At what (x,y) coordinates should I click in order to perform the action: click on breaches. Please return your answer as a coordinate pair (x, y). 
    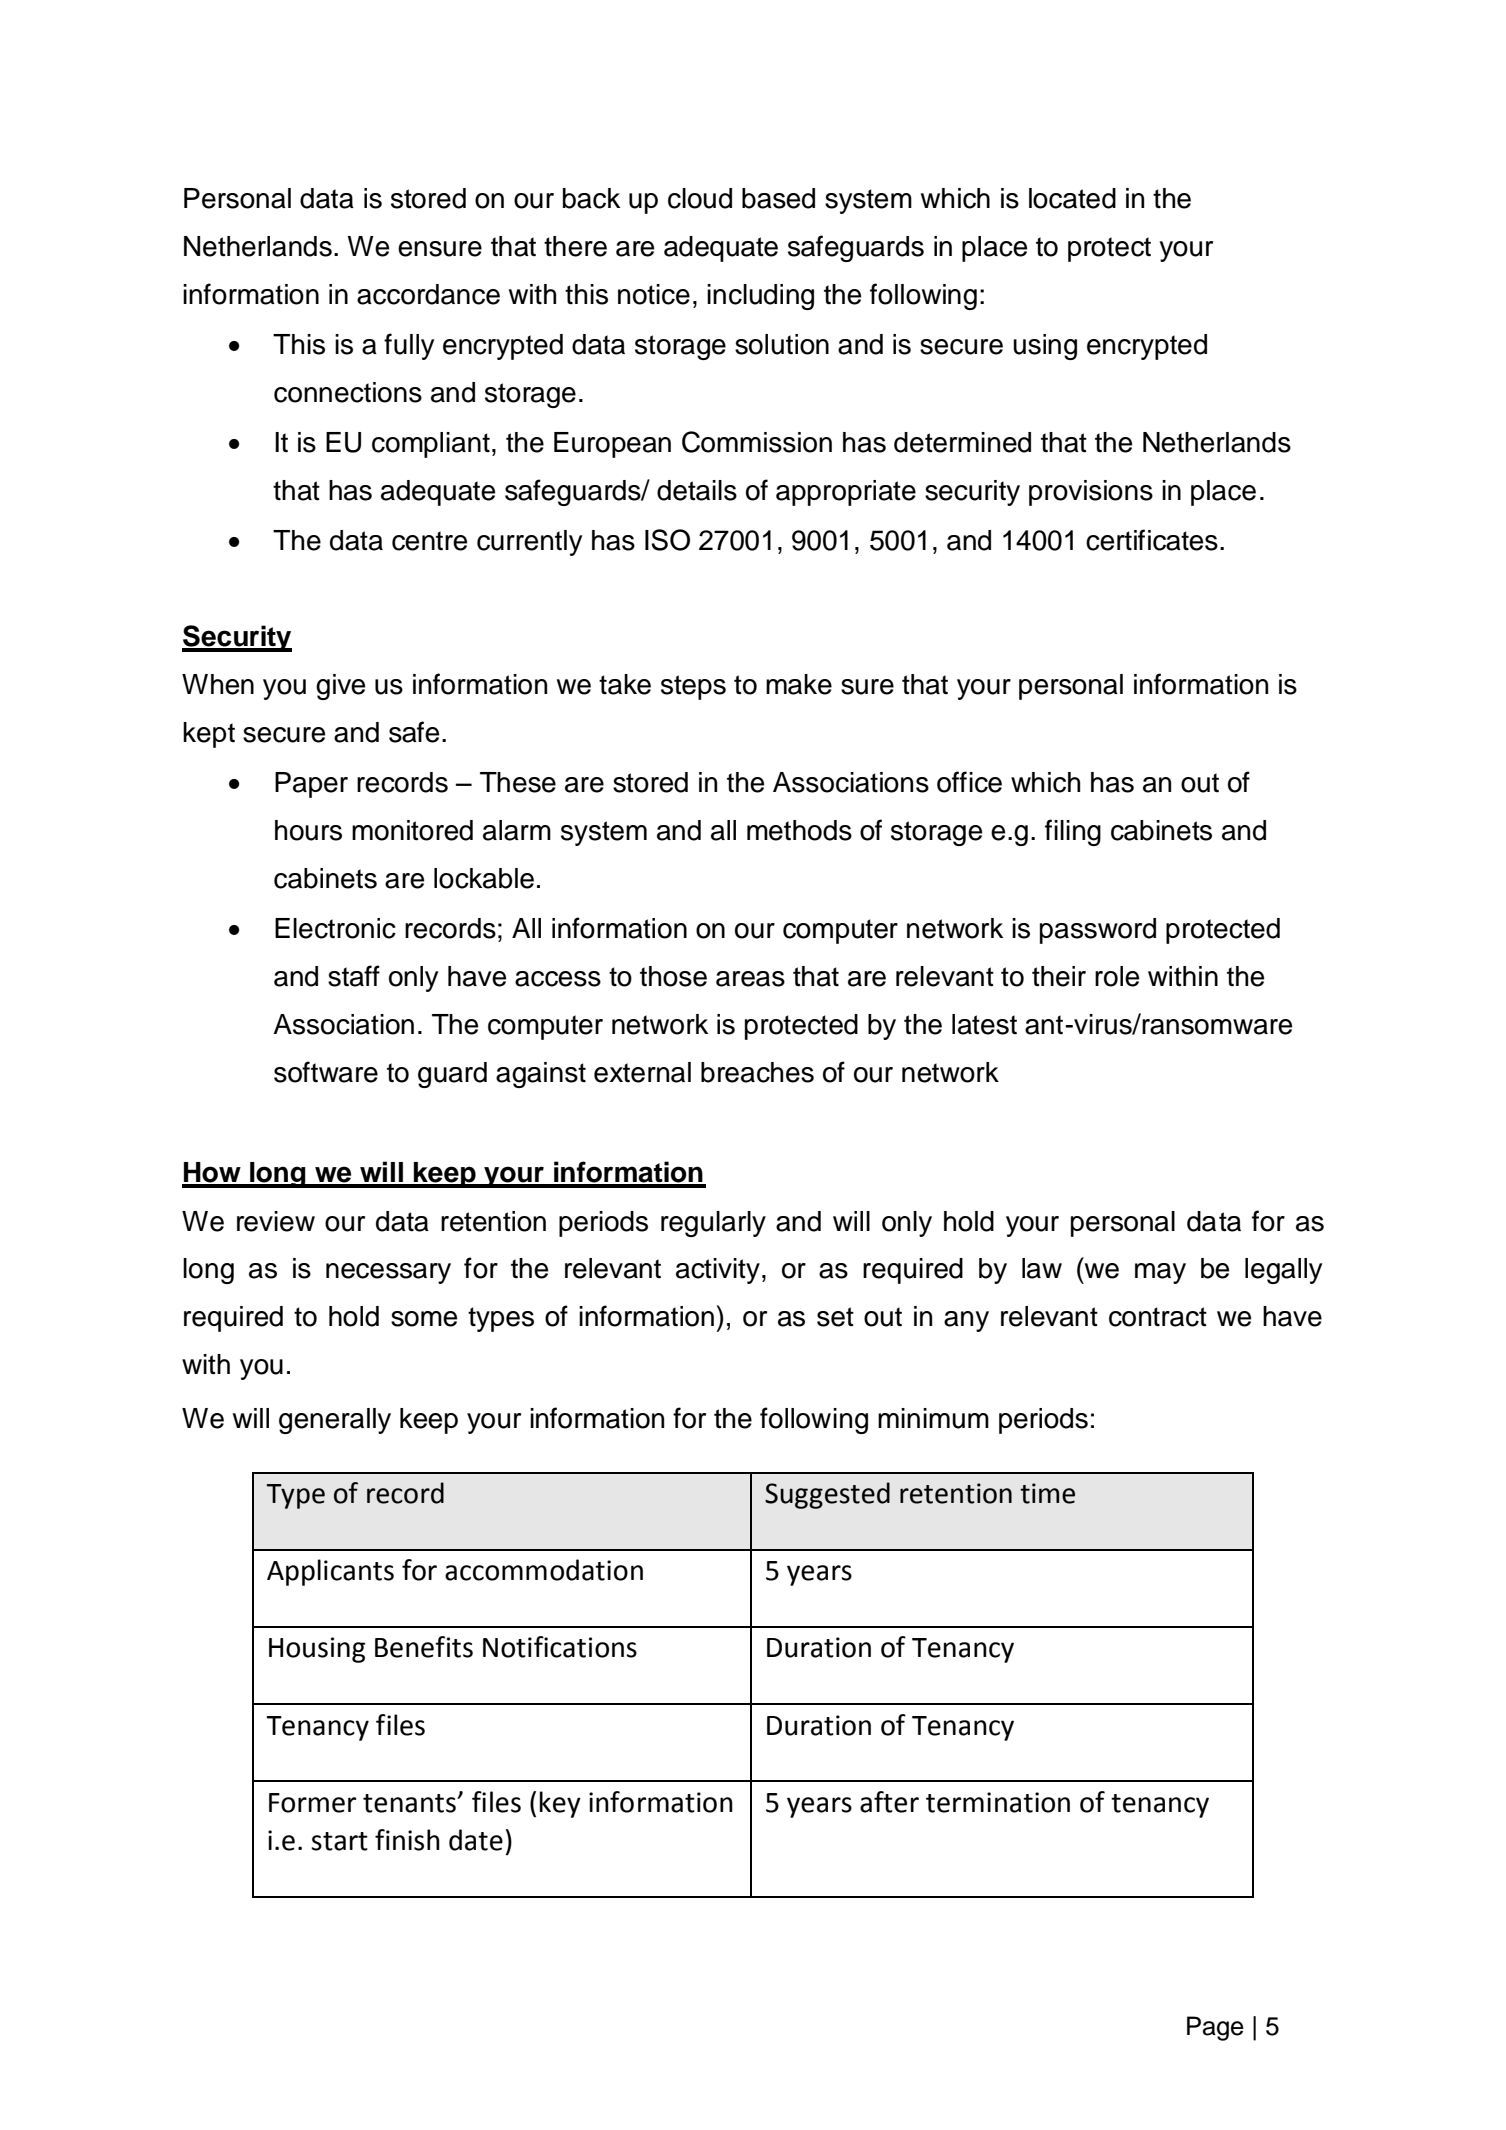
    Looking at the image, I should click on (757, 1072).
